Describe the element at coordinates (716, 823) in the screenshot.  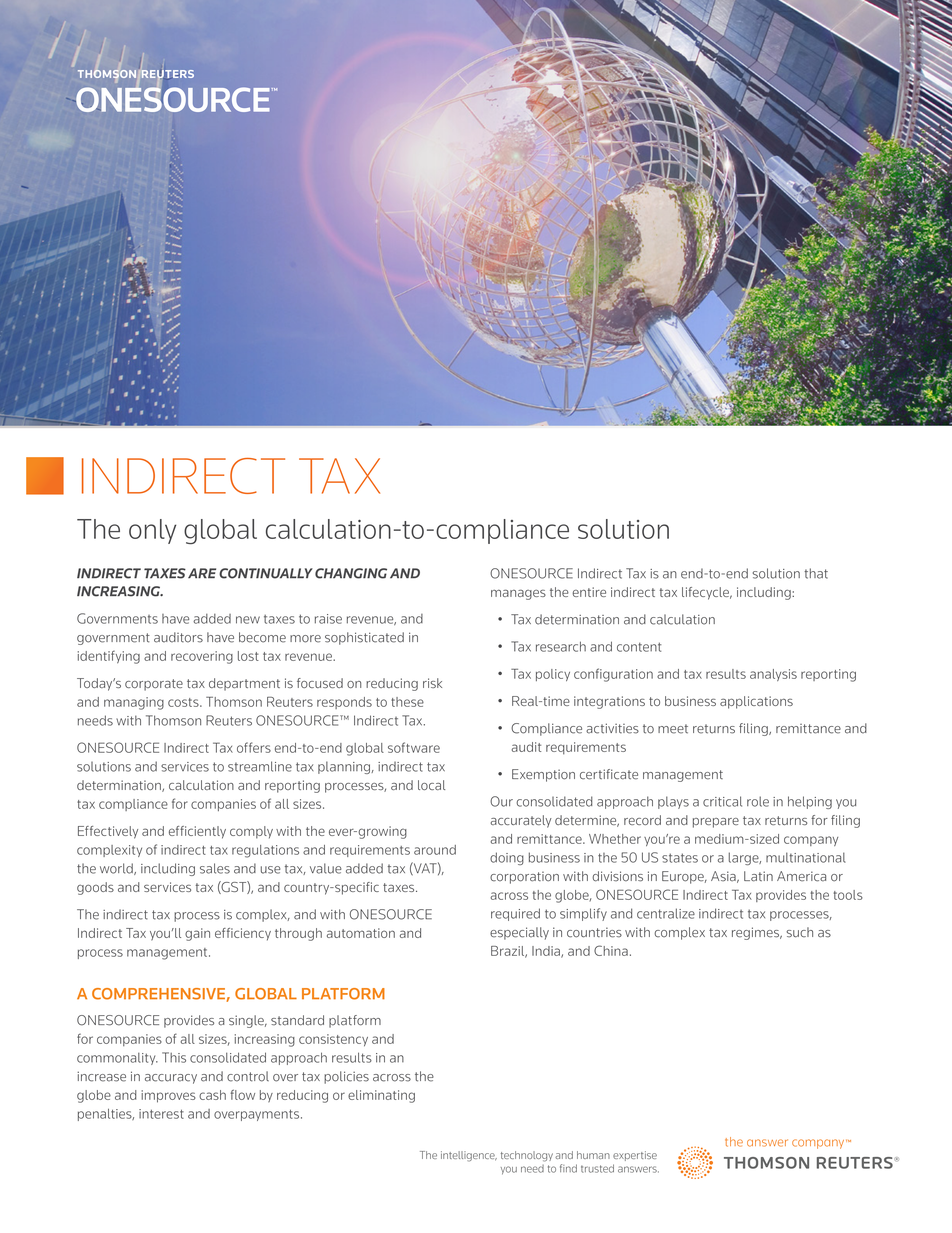
I see `prepare` at that location.
